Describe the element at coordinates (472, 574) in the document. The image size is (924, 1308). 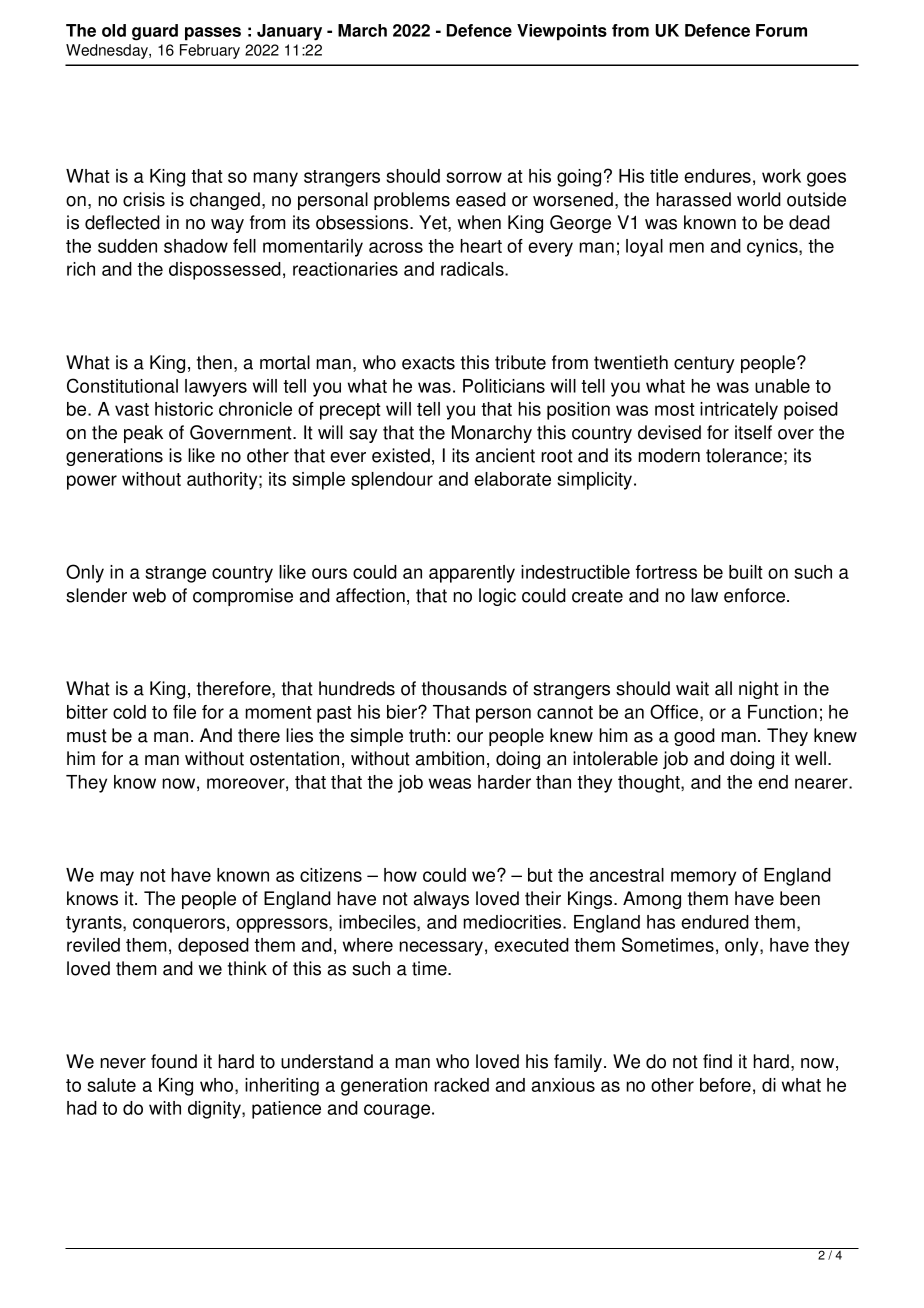
I see `apparently` at that location.
